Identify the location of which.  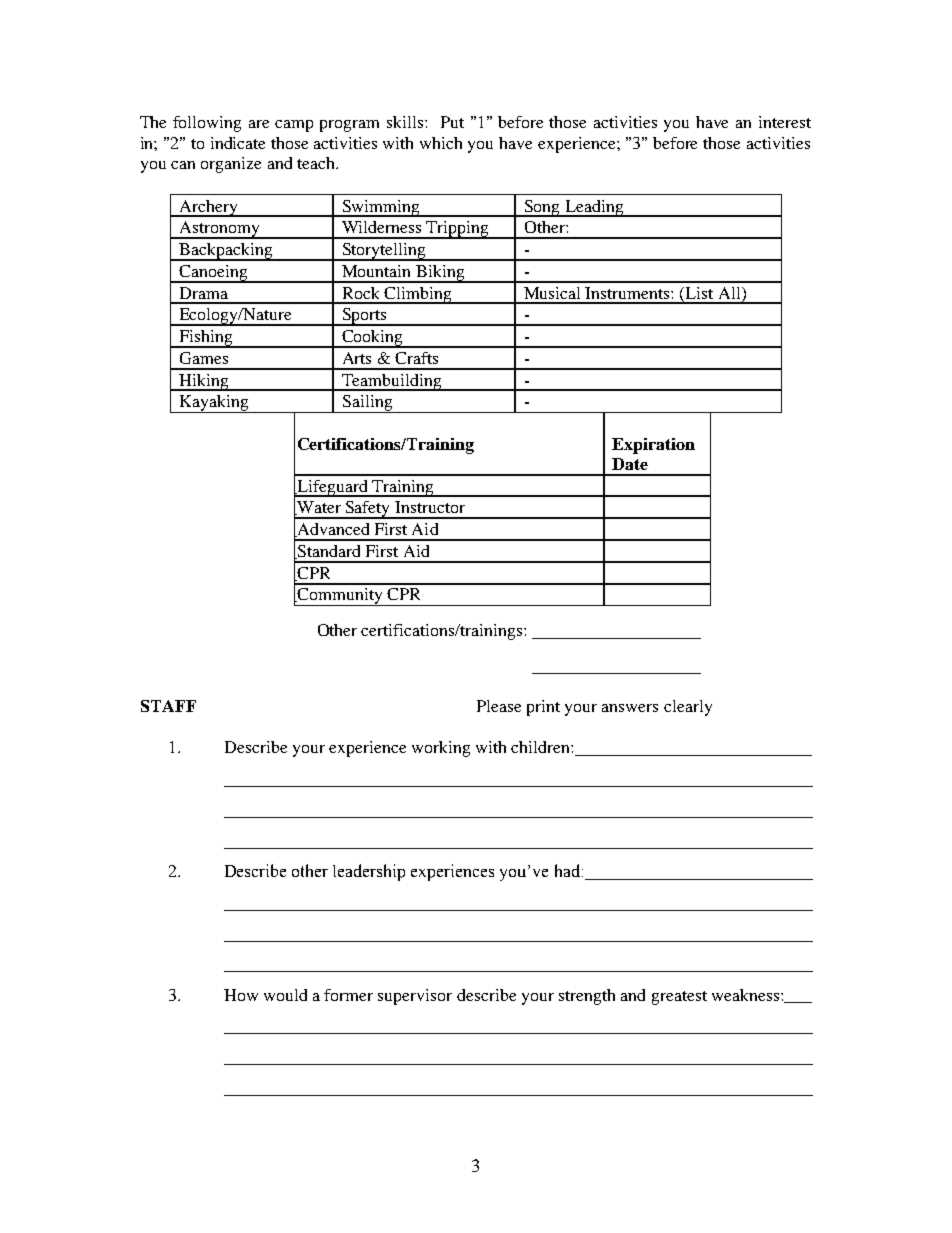
(441, 143).
